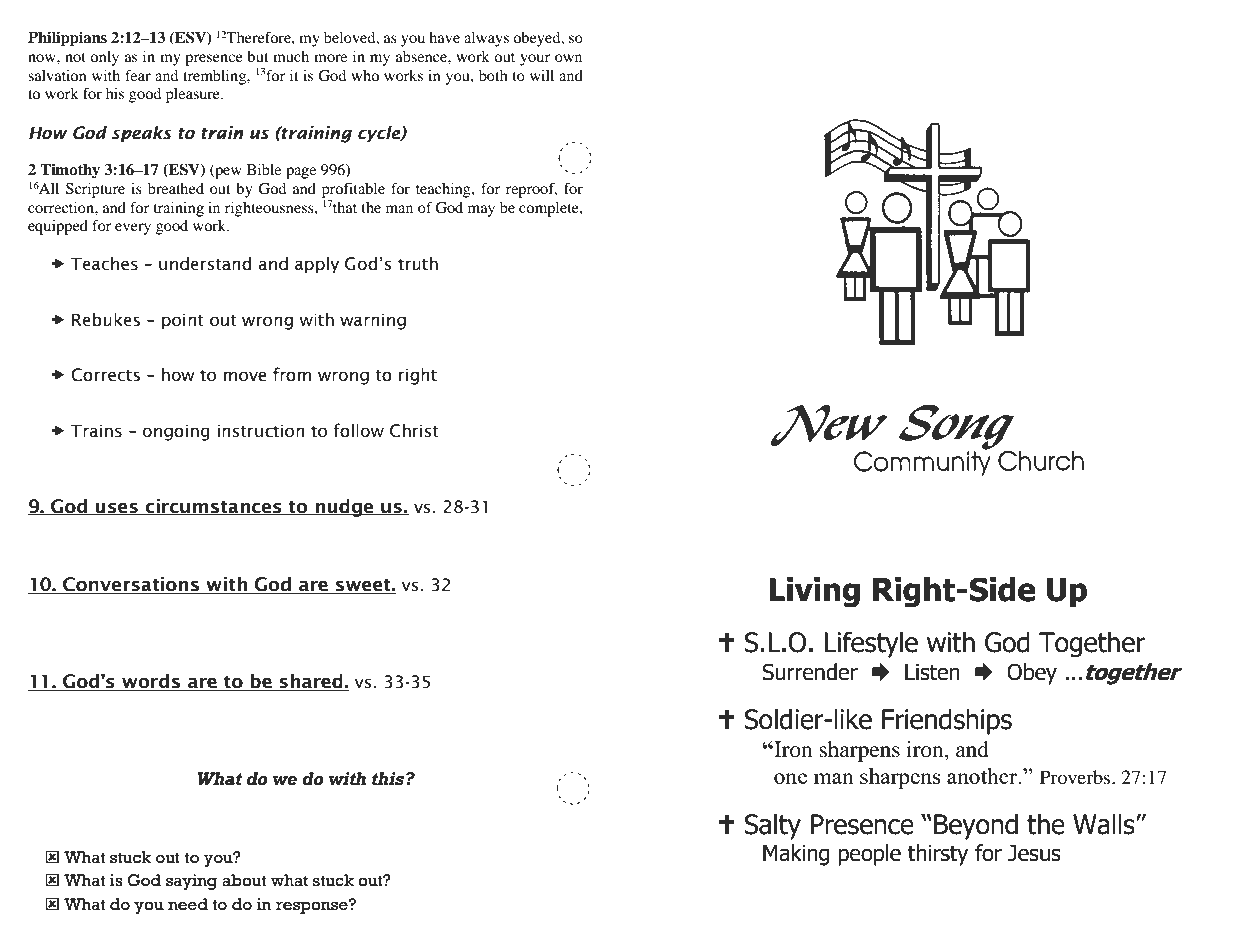  Describe the element at coordinates (138, 75) in the document. I see `fear` at that location.
